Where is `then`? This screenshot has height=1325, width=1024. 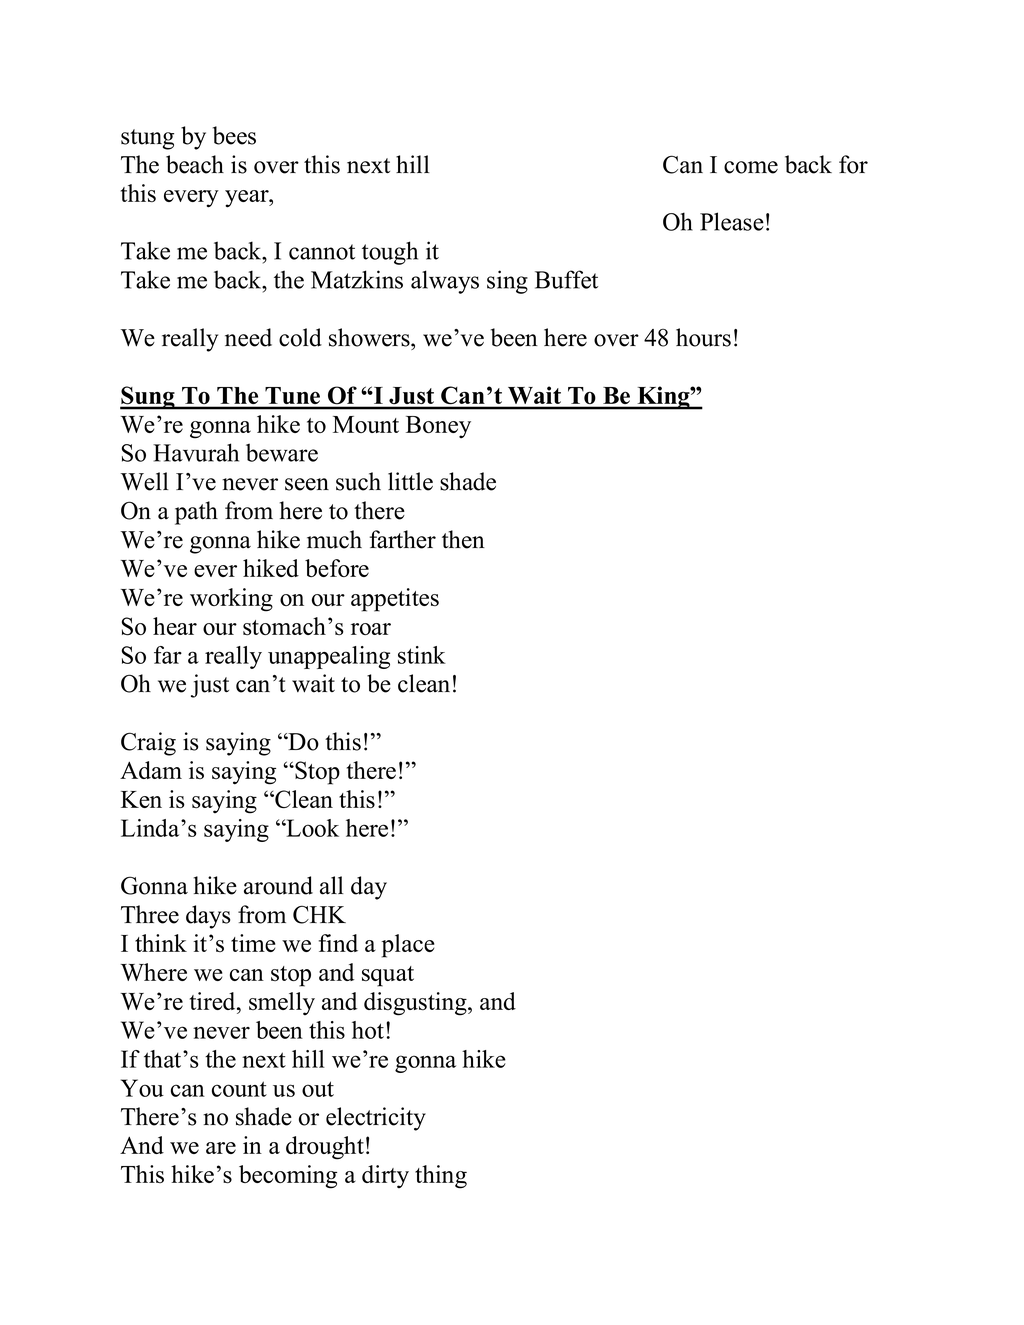
then is located at coordinates (463, 539).
